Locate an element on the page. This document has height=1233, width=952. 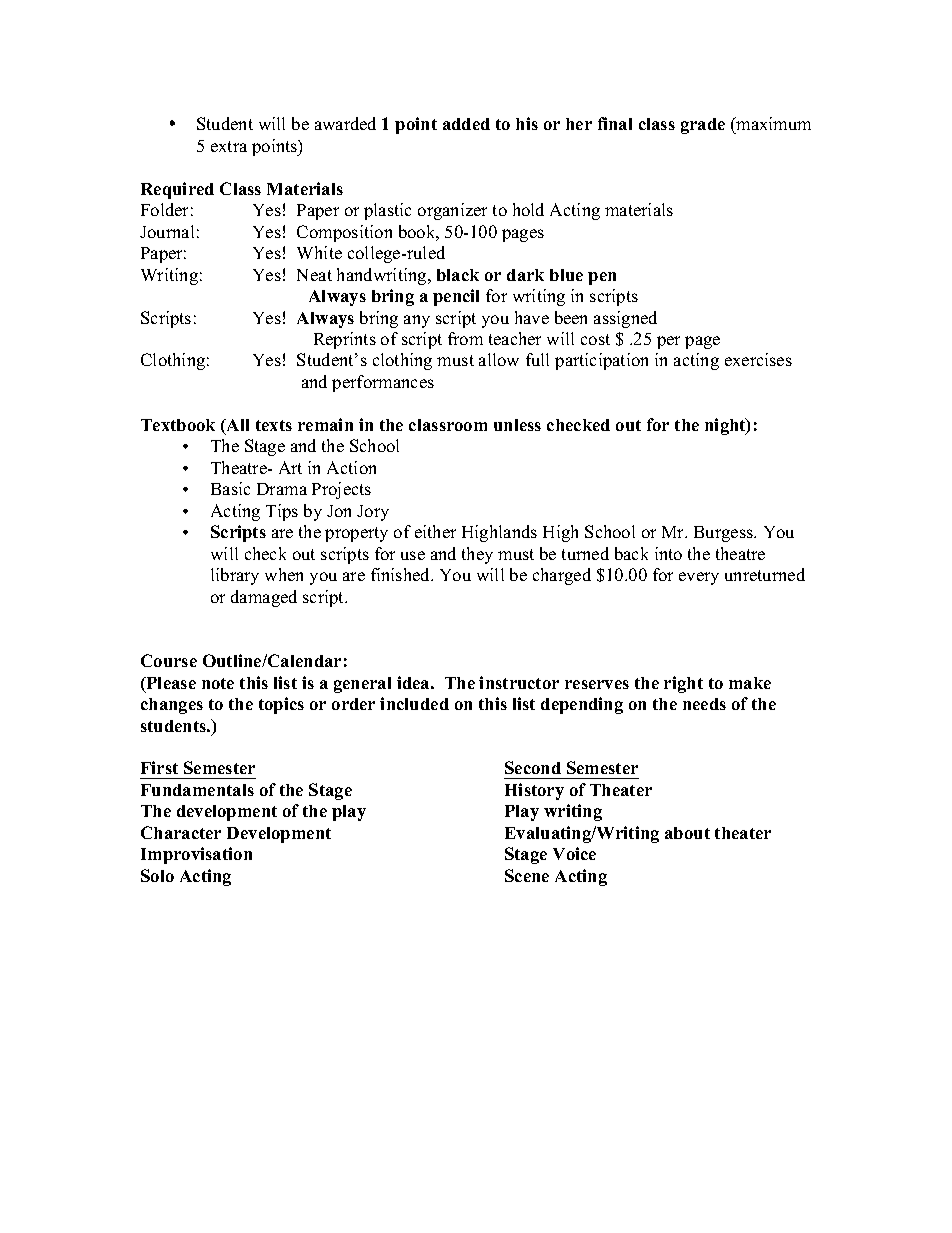
Basic is located at coordinates (230, 488).
